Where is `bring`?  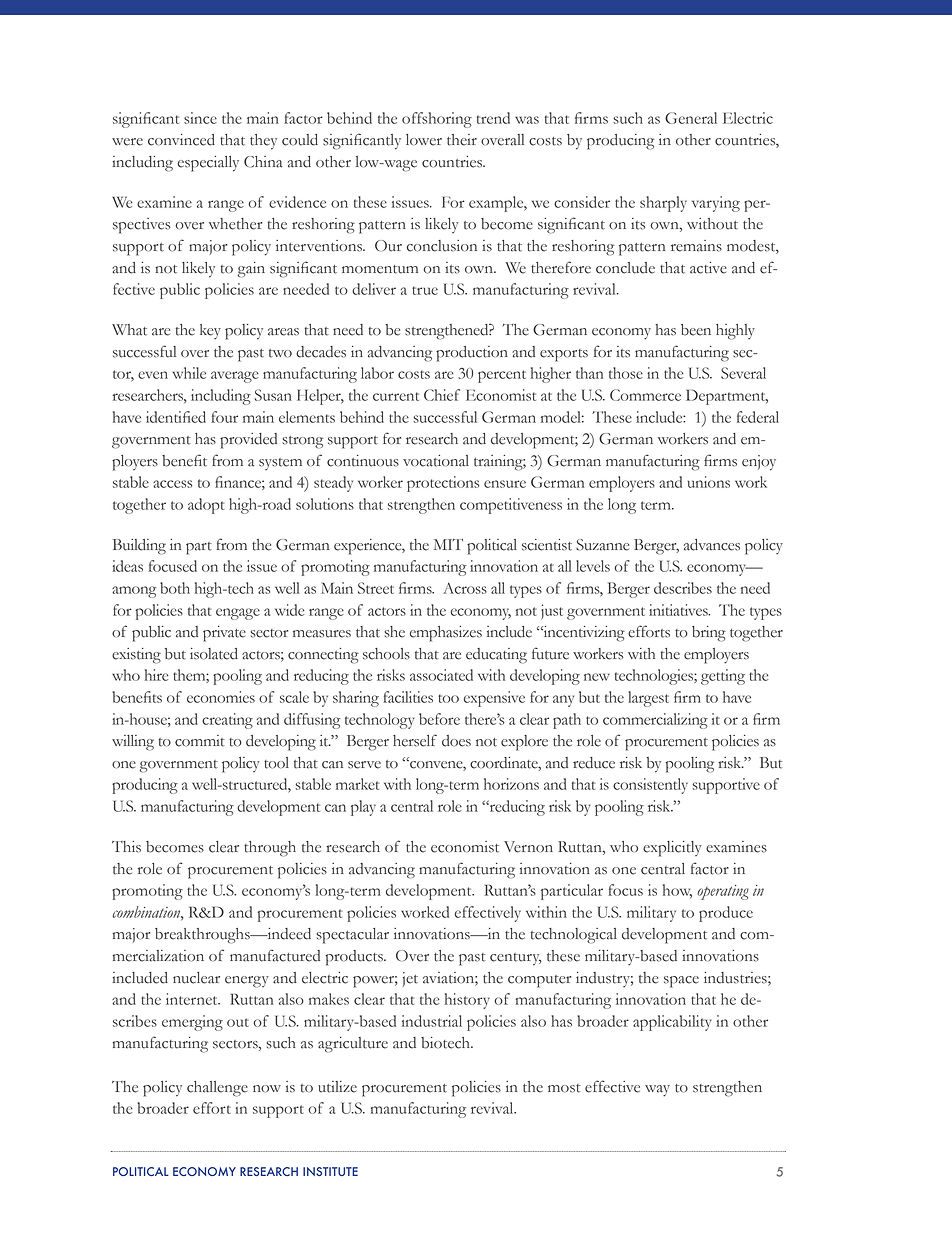 bring is located at coordinates (709, 634).
